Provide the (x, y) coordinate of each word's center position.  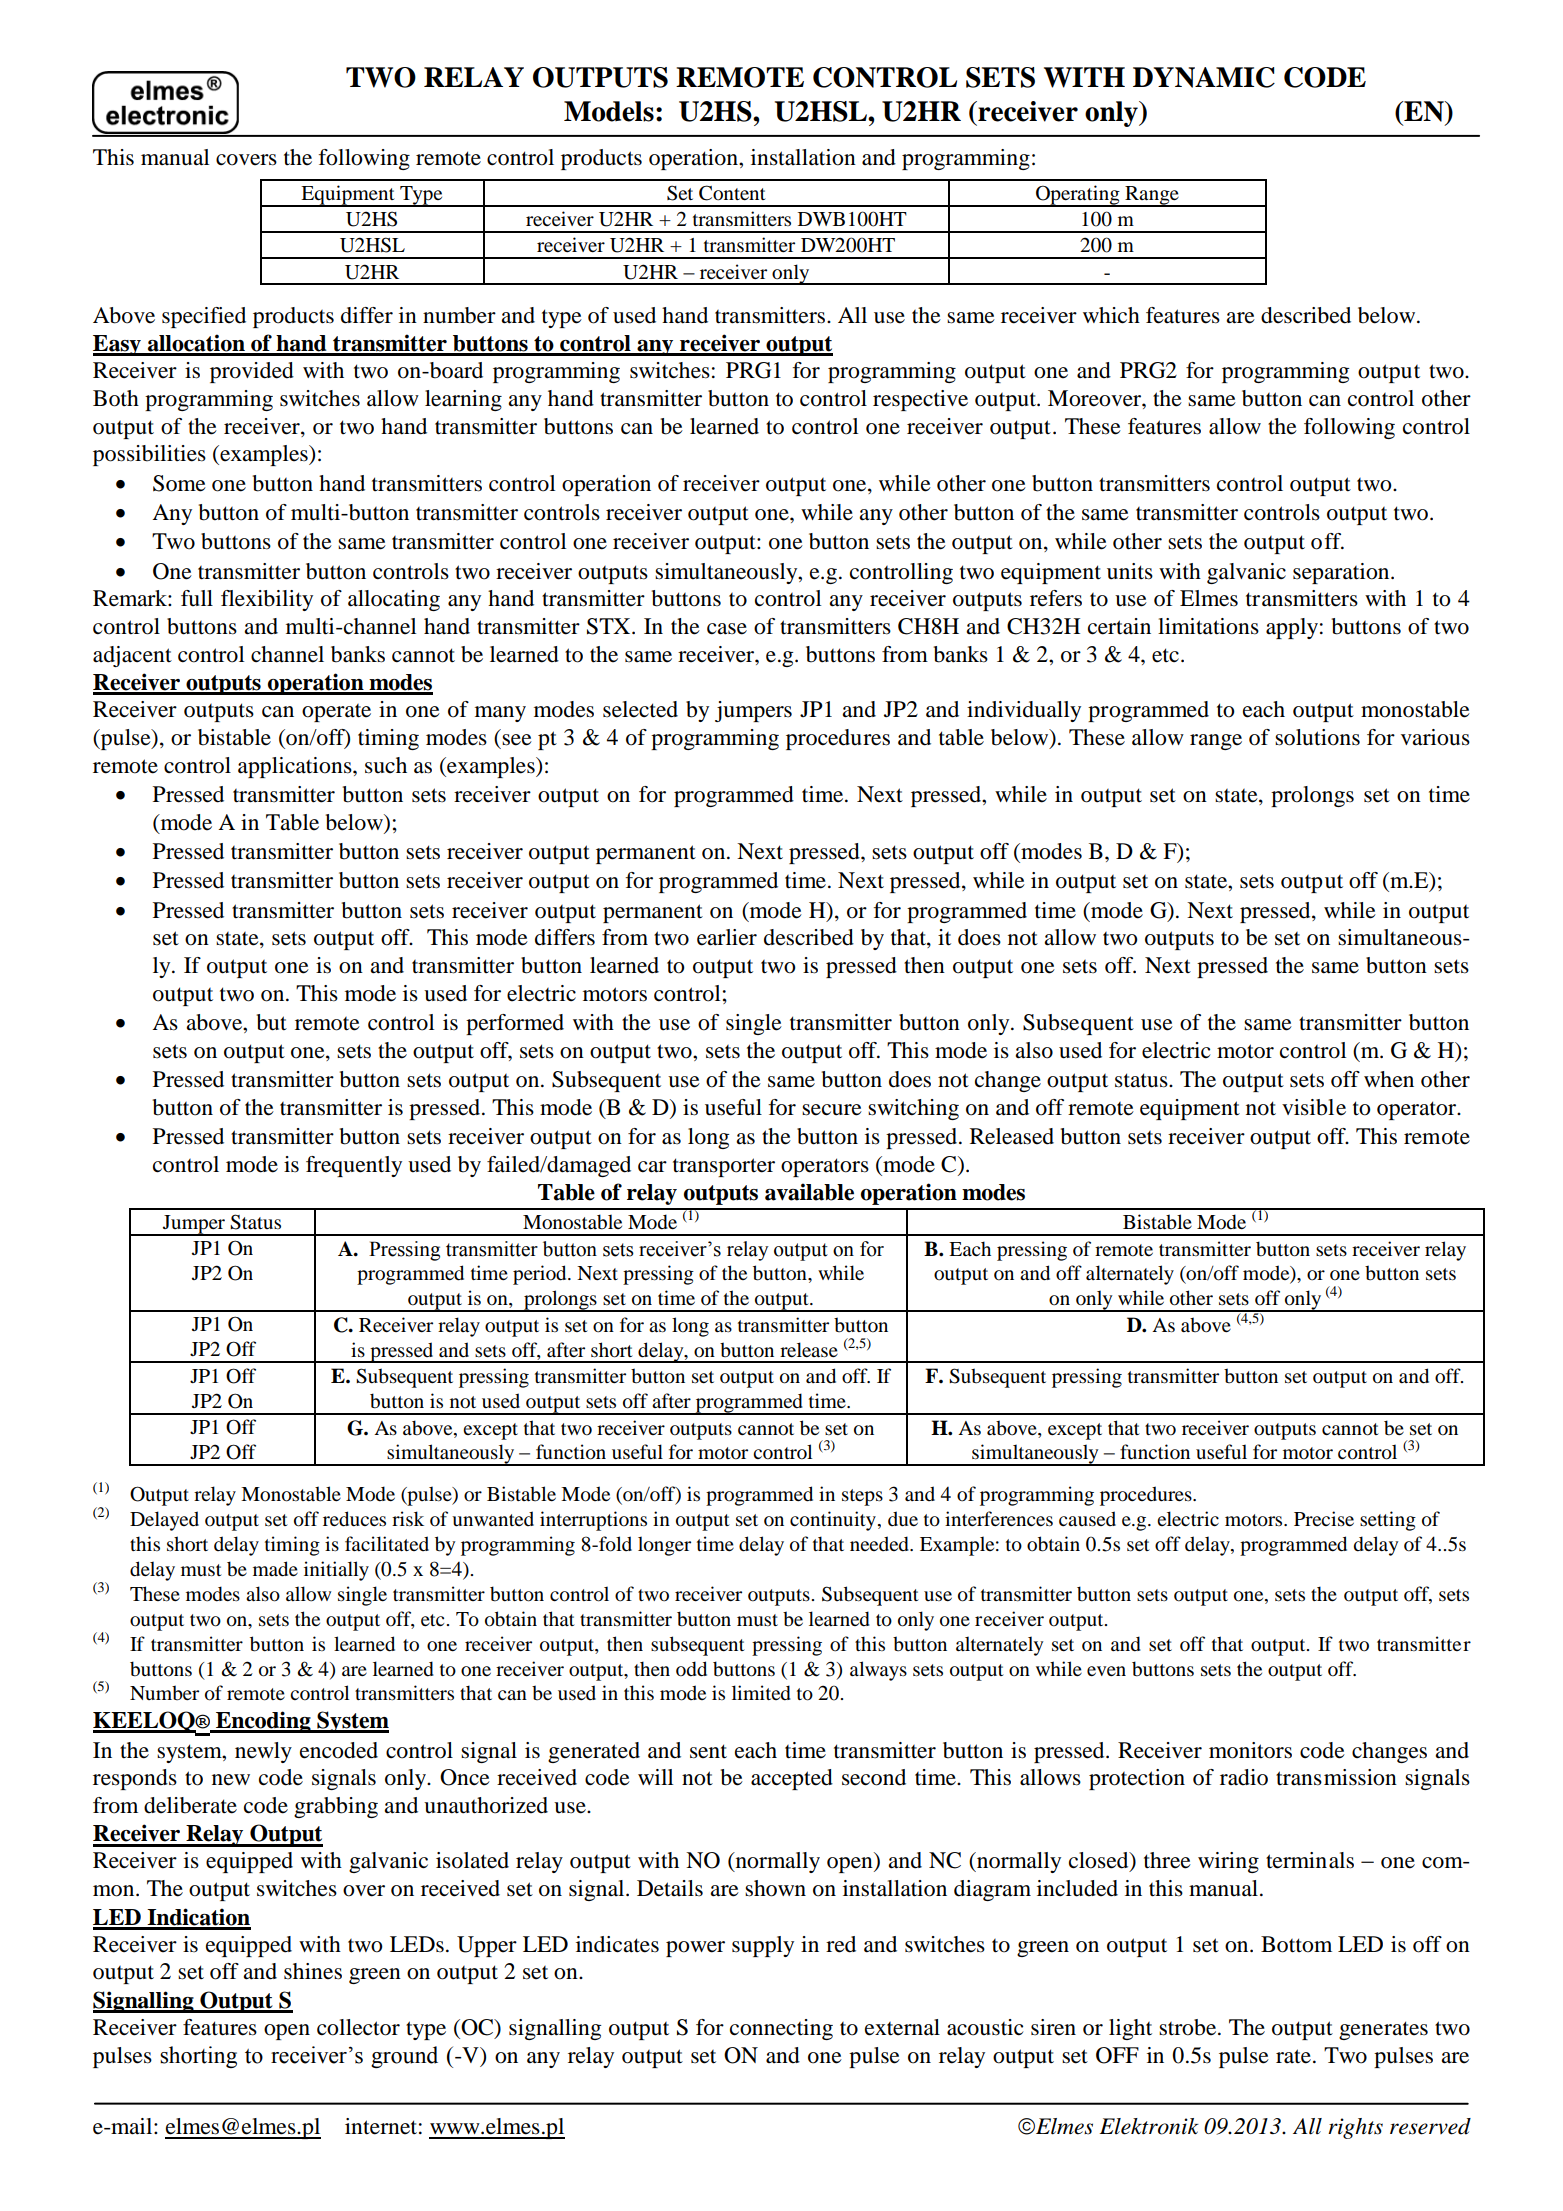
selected (640, 709)
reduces (354, 1519)
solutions (1317, 737)
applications (296, 767)
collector (358, 2027)
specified (204, 317)
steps (862, 1497)
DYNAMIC (1204, 77)
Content (732, 193)
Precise (1324, 1519)
